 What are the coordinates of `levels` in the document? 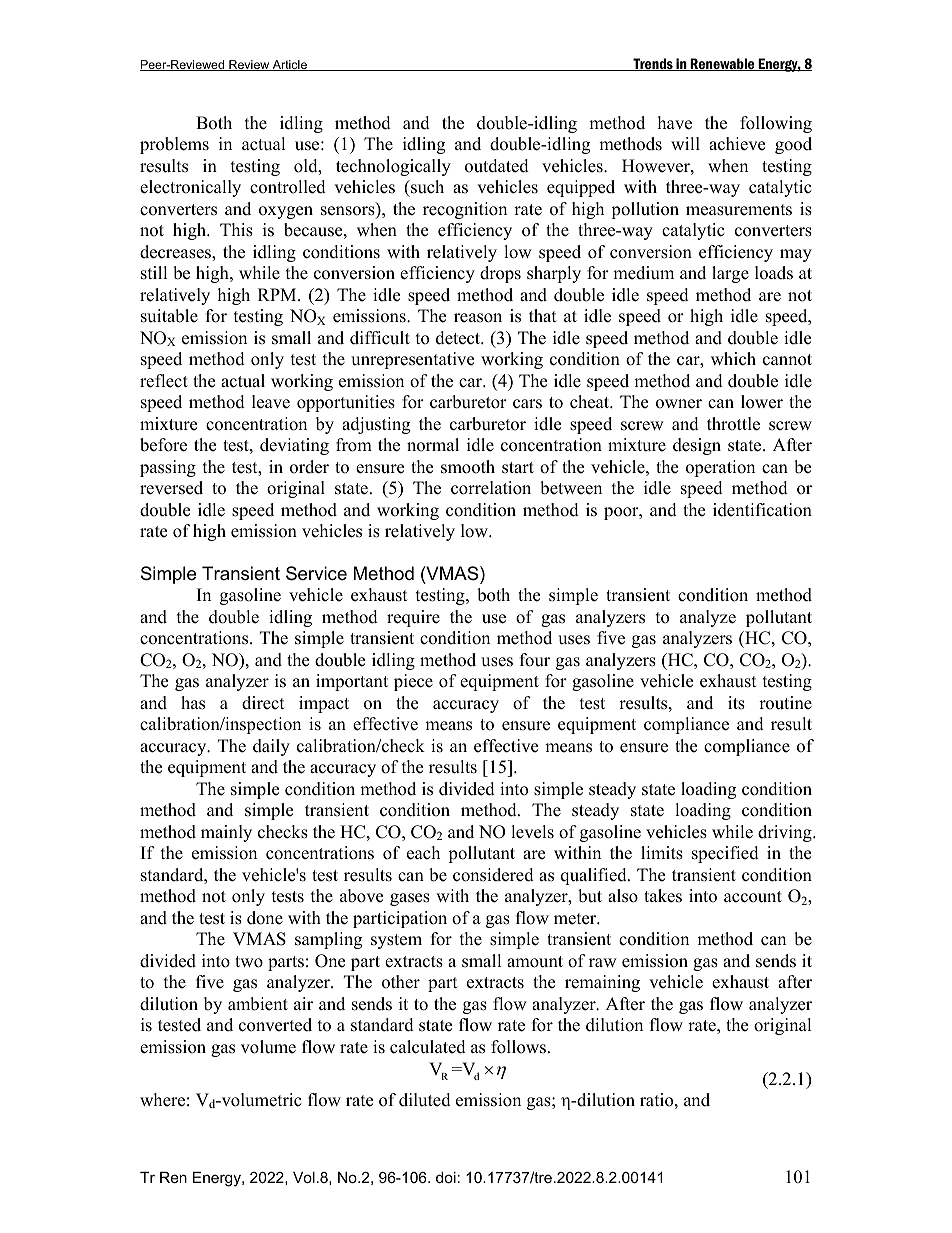 It's located at (532, 832).
